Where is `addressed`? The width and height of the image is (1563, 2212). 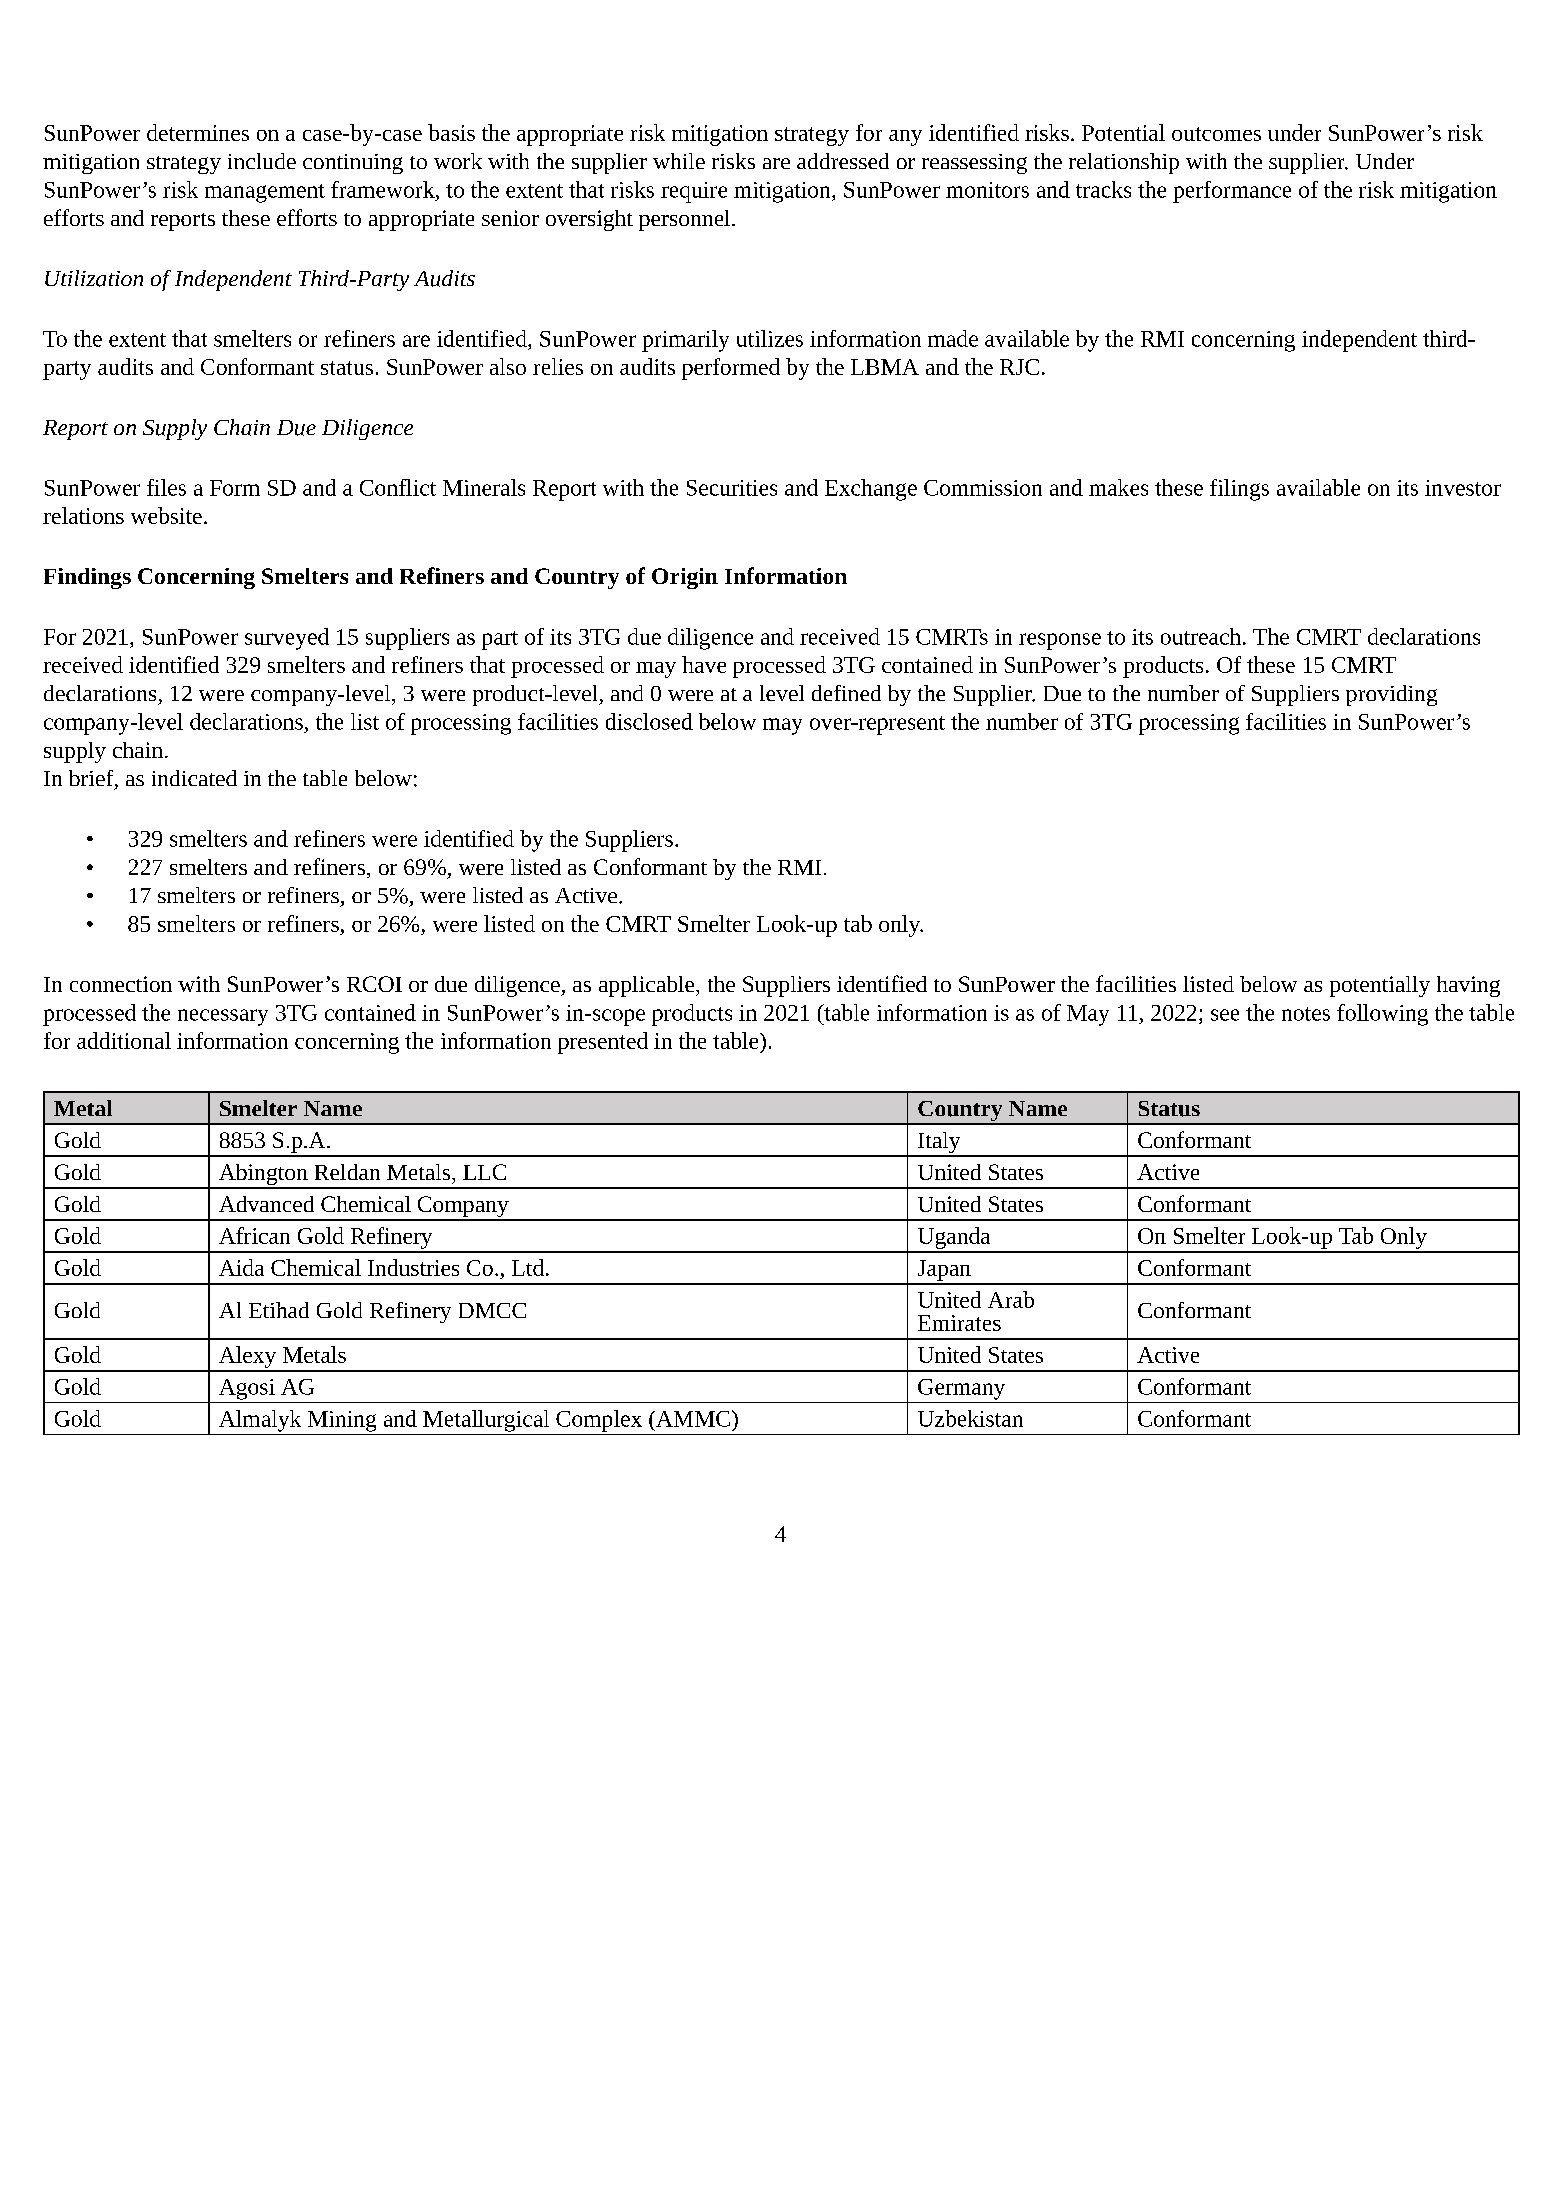 addressed is located at coordinates (843, 161).
